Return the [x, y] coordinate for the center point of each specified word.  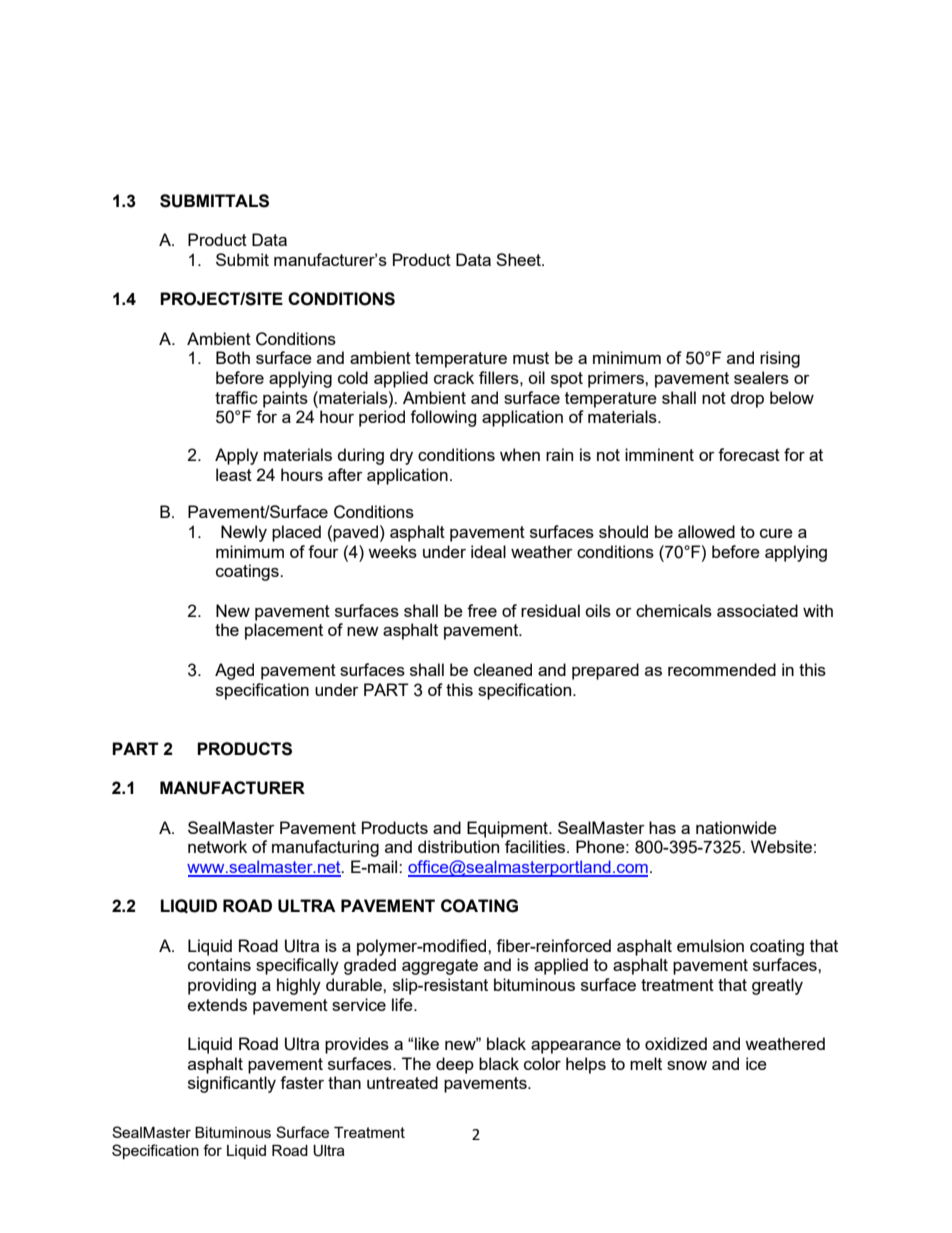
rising [780, 359]
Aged [234, 671]
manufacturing [325, 848]
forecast [749, 454]
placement [284, 631]
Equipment [508, 829]
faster [302, 1082]
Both [233, 357]
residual [550, 610]
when [520, 454]
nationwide [736, 827]
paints [285, 399]
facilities [536, 846]
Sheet [519, 259]
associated [757, 610]
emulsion [710, 945]
